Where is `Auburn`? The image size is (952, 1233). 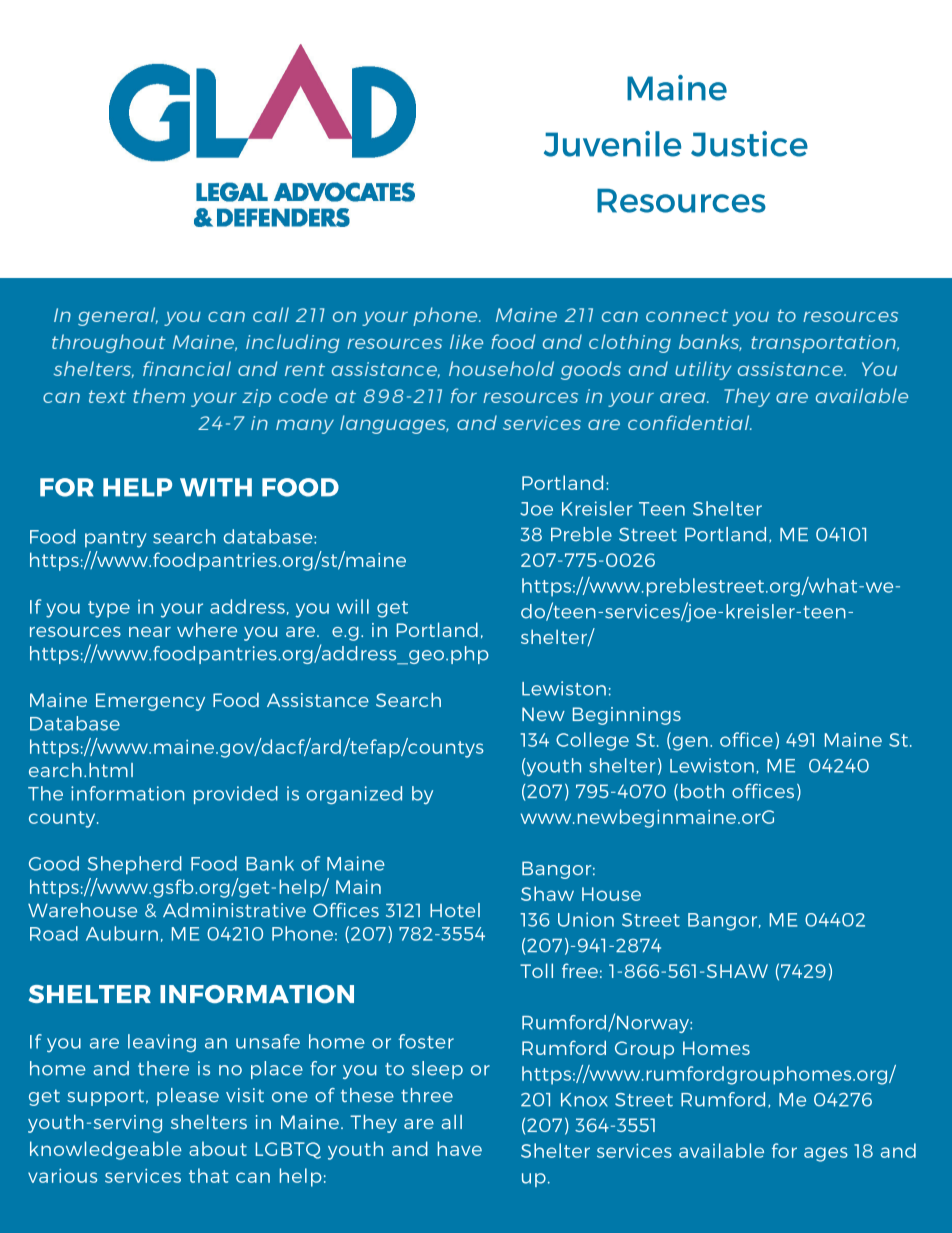 Auburn is located at coordinates (122, 933).
